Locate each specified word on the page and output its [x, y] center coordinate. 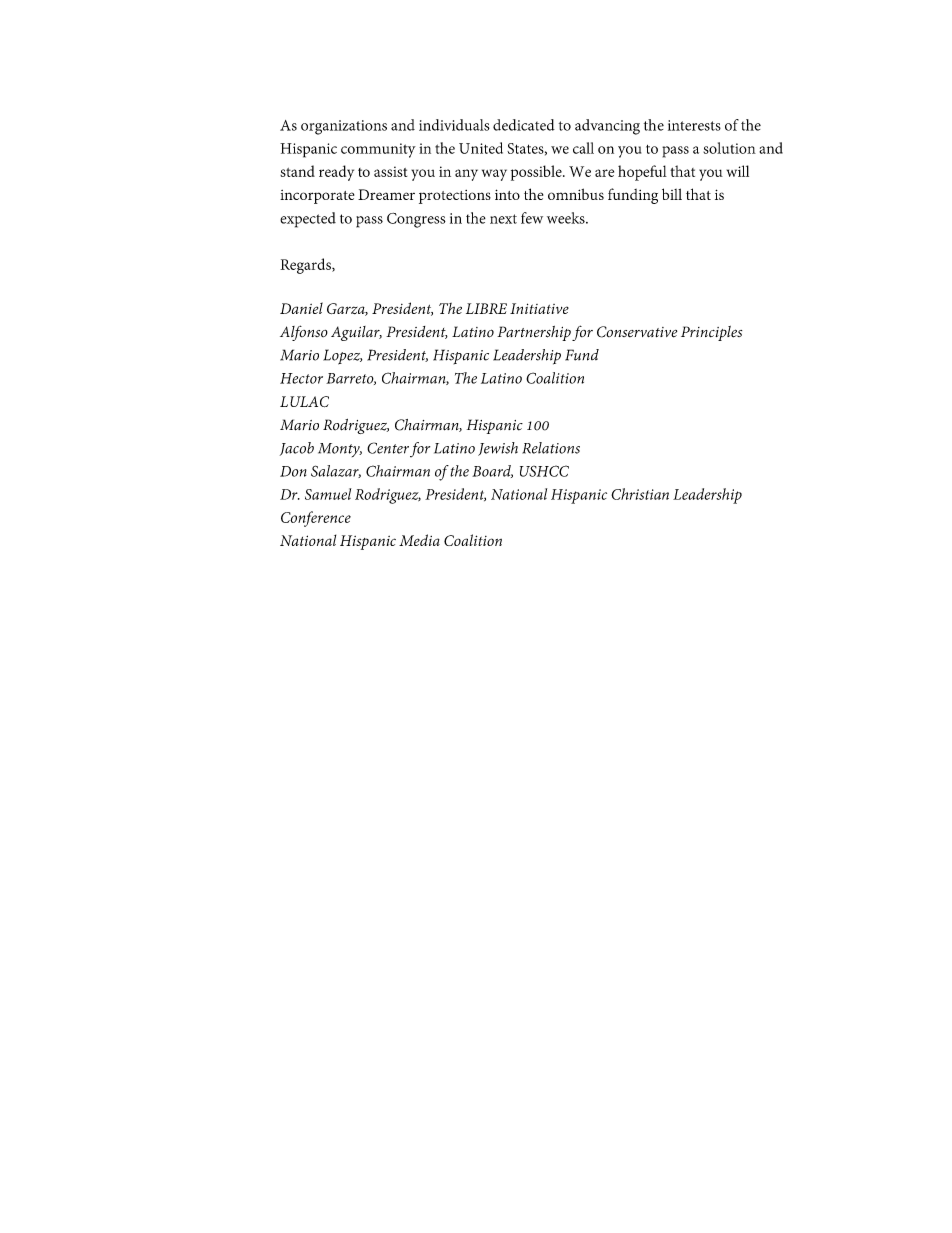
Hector [301, 378]
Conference [316, 519]
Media [419, 540]
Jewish [498, 449]
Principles [711, 333]
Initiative [539, 308]
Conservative [637, 332]
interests [694, 125]
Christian [640, 494]
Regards [306, 266]
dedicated [524, 125]
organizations [344, 127]
